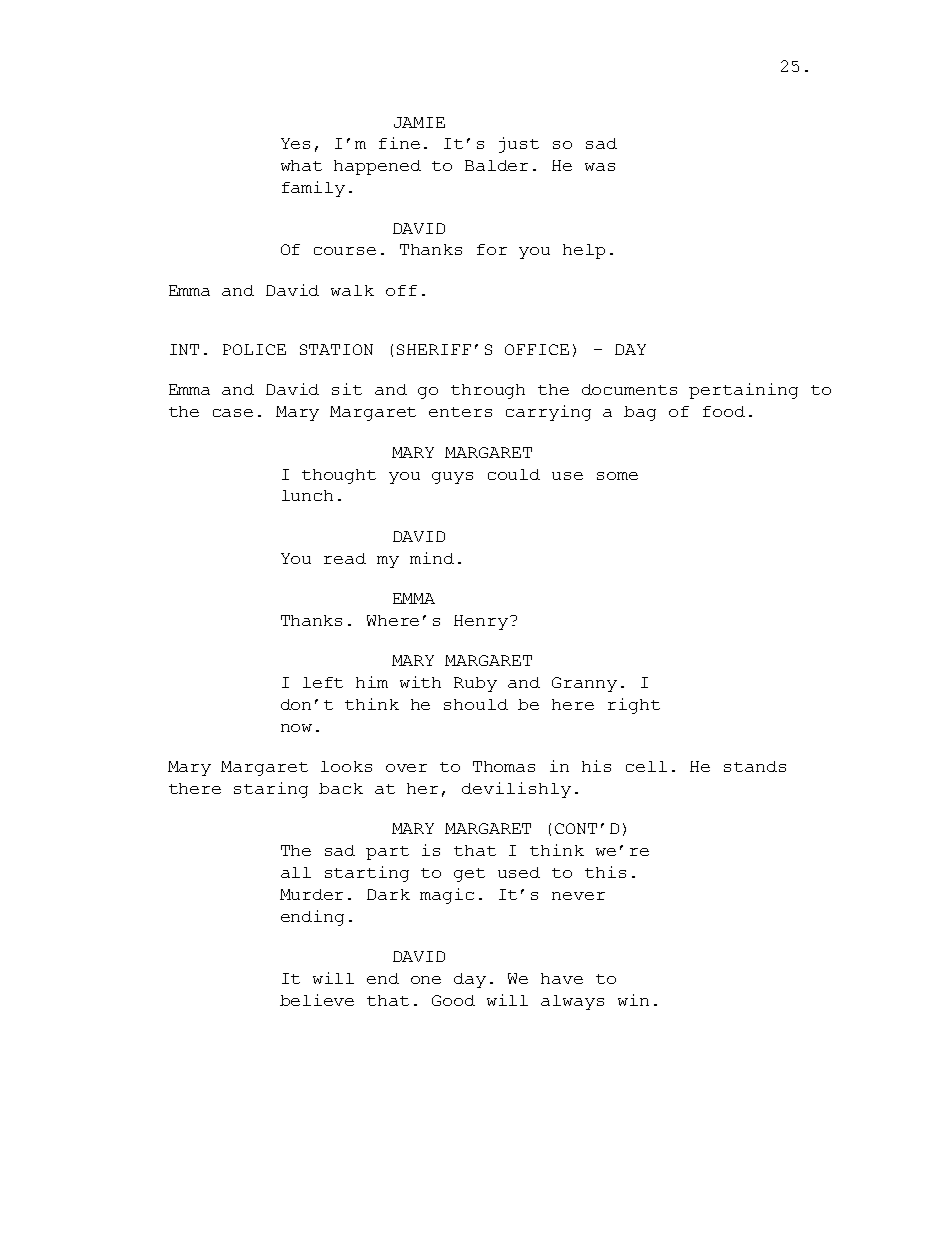  Describe the element at coordinates (254, 349) in the document. I see `POLICE` at that location.
